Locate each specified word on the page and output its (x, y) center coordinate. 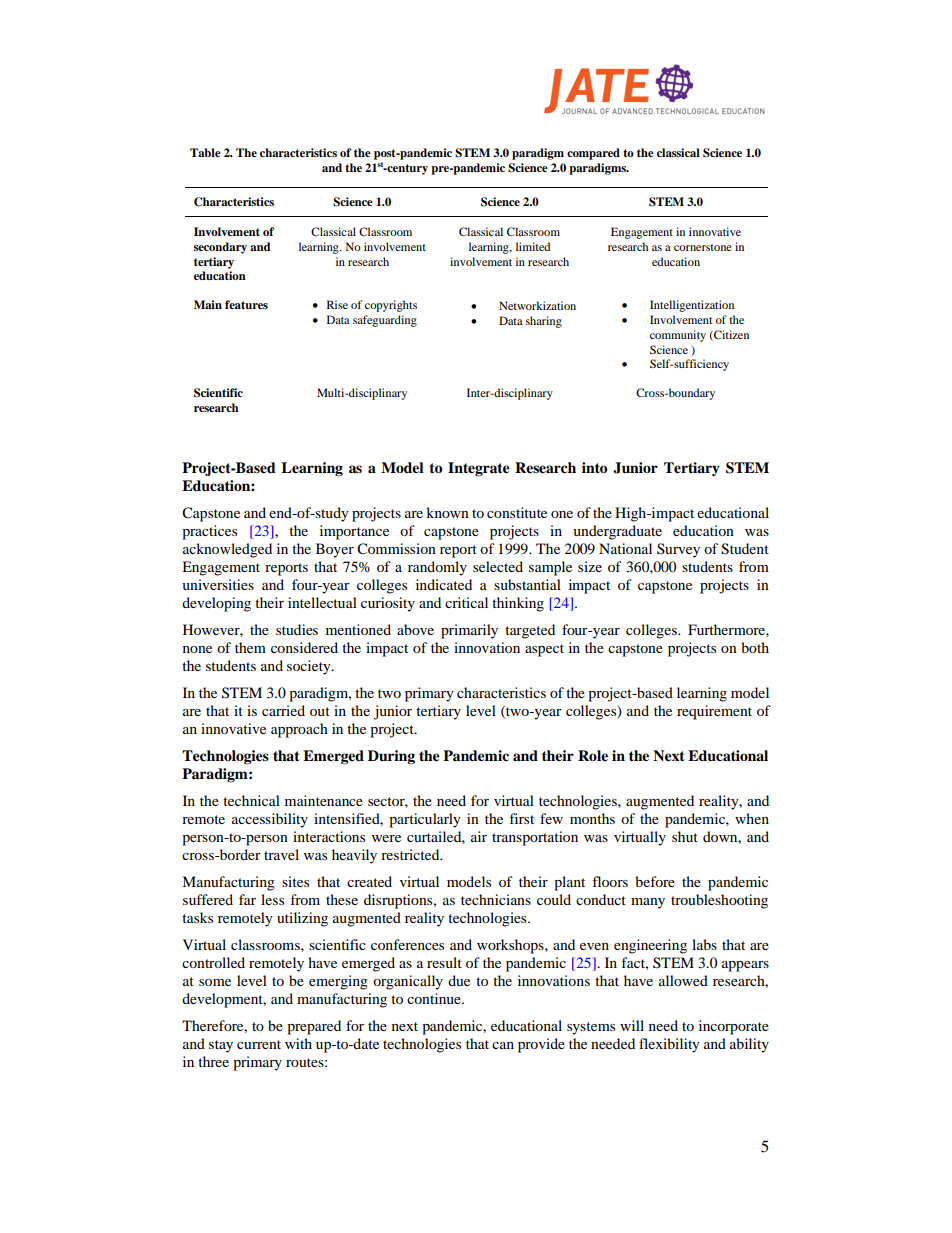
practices (209, 532)
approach (299, 730)
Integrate (479, 469)
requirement (714, 712)
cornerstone (703, 247)
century (406, 169)
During (391, 757)
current (259, 1044)
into (594, 467)
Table (205, 152)
